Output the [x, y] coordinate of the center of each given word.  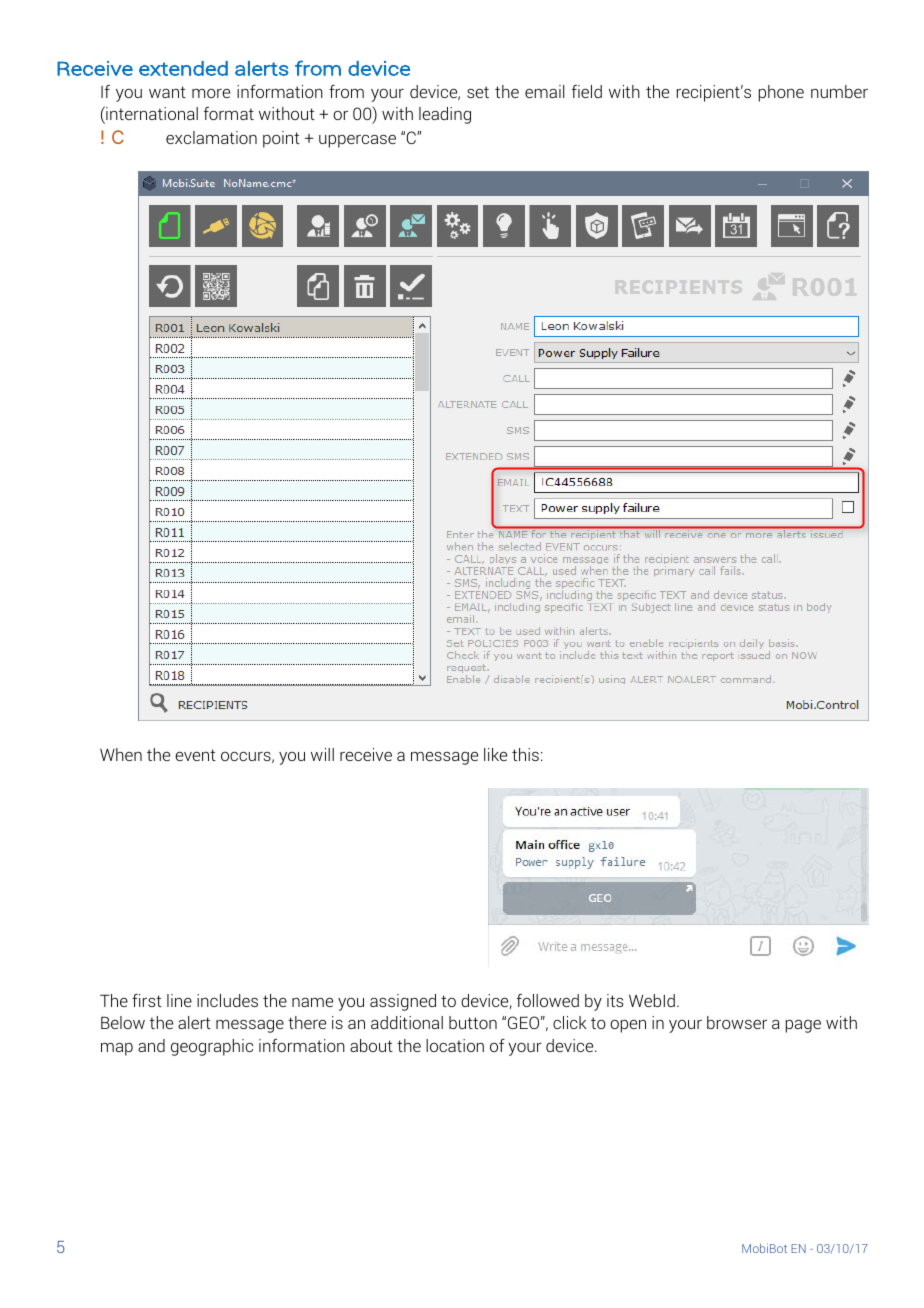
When [121, 754]
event [195, 755]
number [839, 91]
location [455, 1045]
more [211, 93]
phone [781, 93]
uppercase [357, 141]
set [478, 92]
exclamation [211, 137]
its [615, 1000]
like [495, 754]
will [322, 754]
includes [227, 1000]
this [525, 754]
